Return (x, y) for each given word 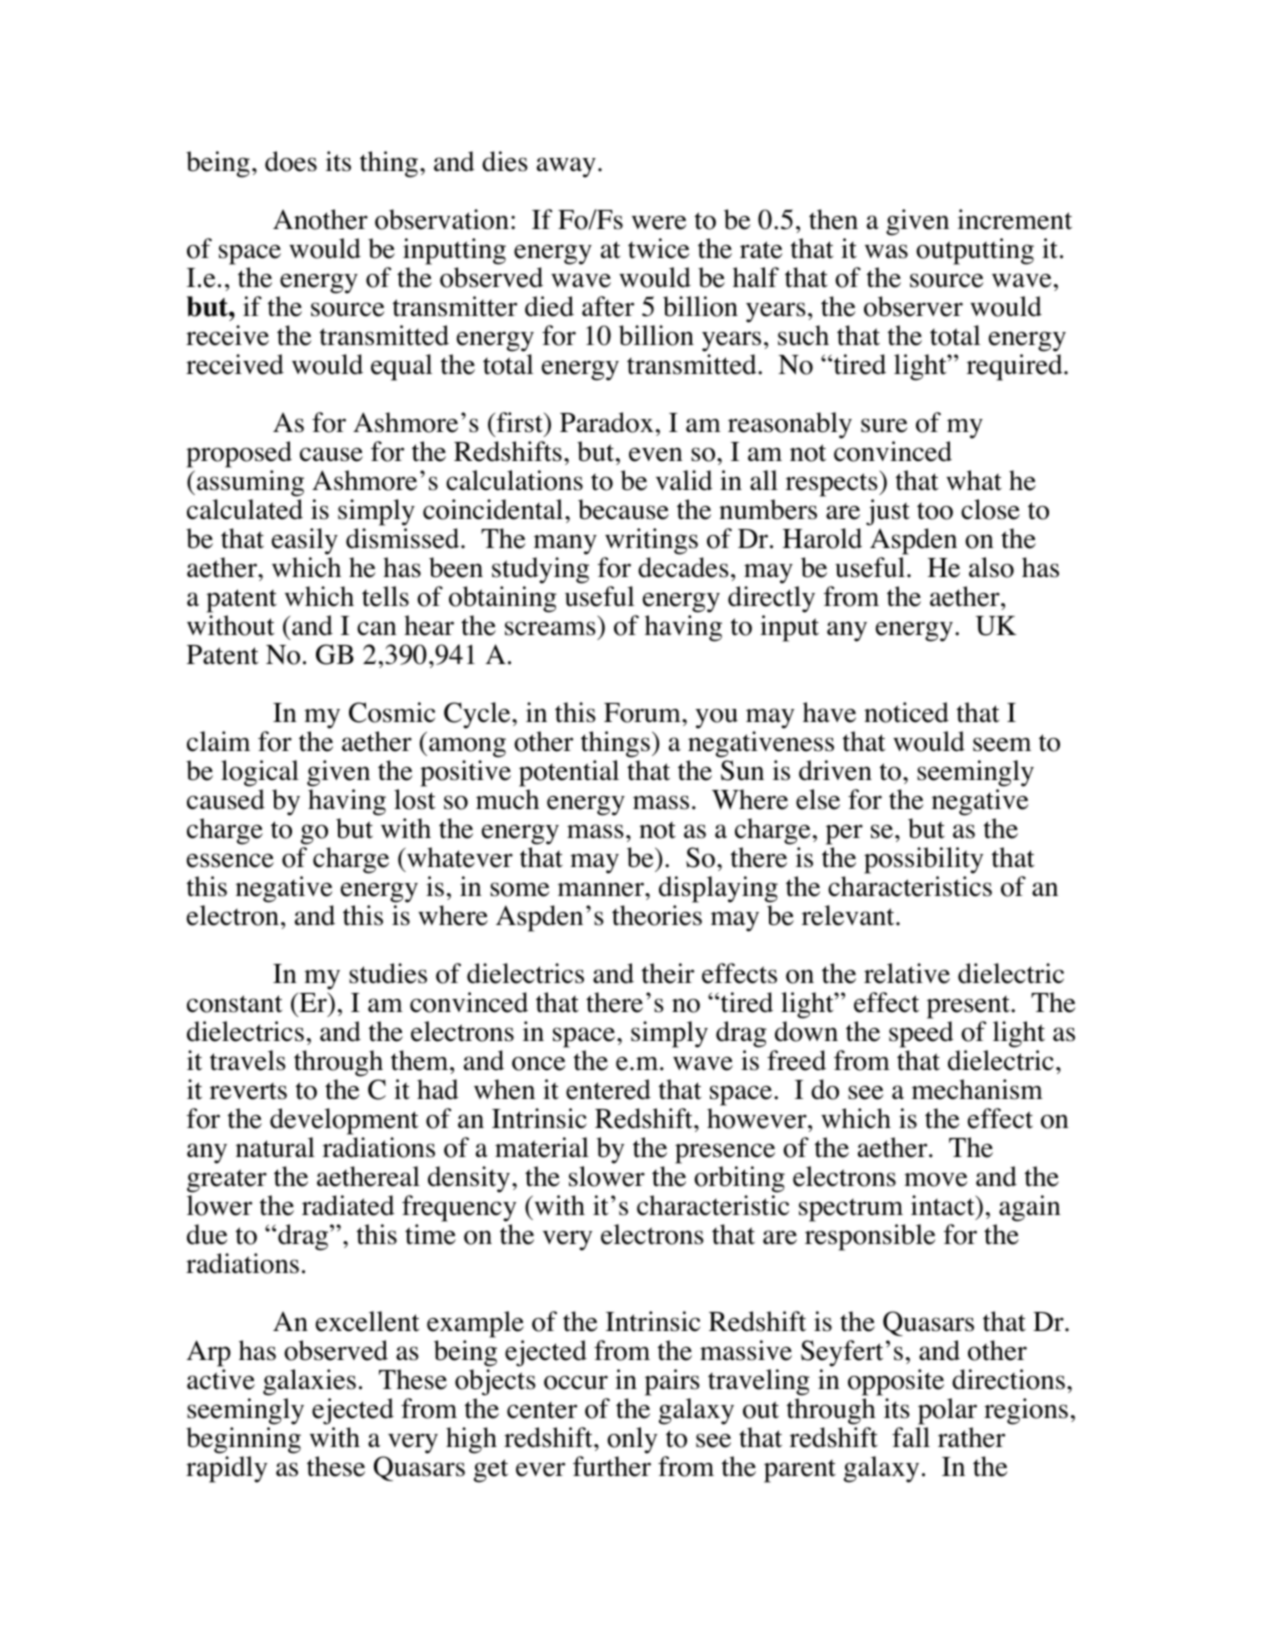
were (659, 222)
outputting (975, 251)
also (991, 567)
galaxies (309, 1382)
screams (550, 628)
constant (235, 1004)
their (668, 973)
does (291, 161)
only (632, 1440)
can (377, 628)
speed (921, 1034)
